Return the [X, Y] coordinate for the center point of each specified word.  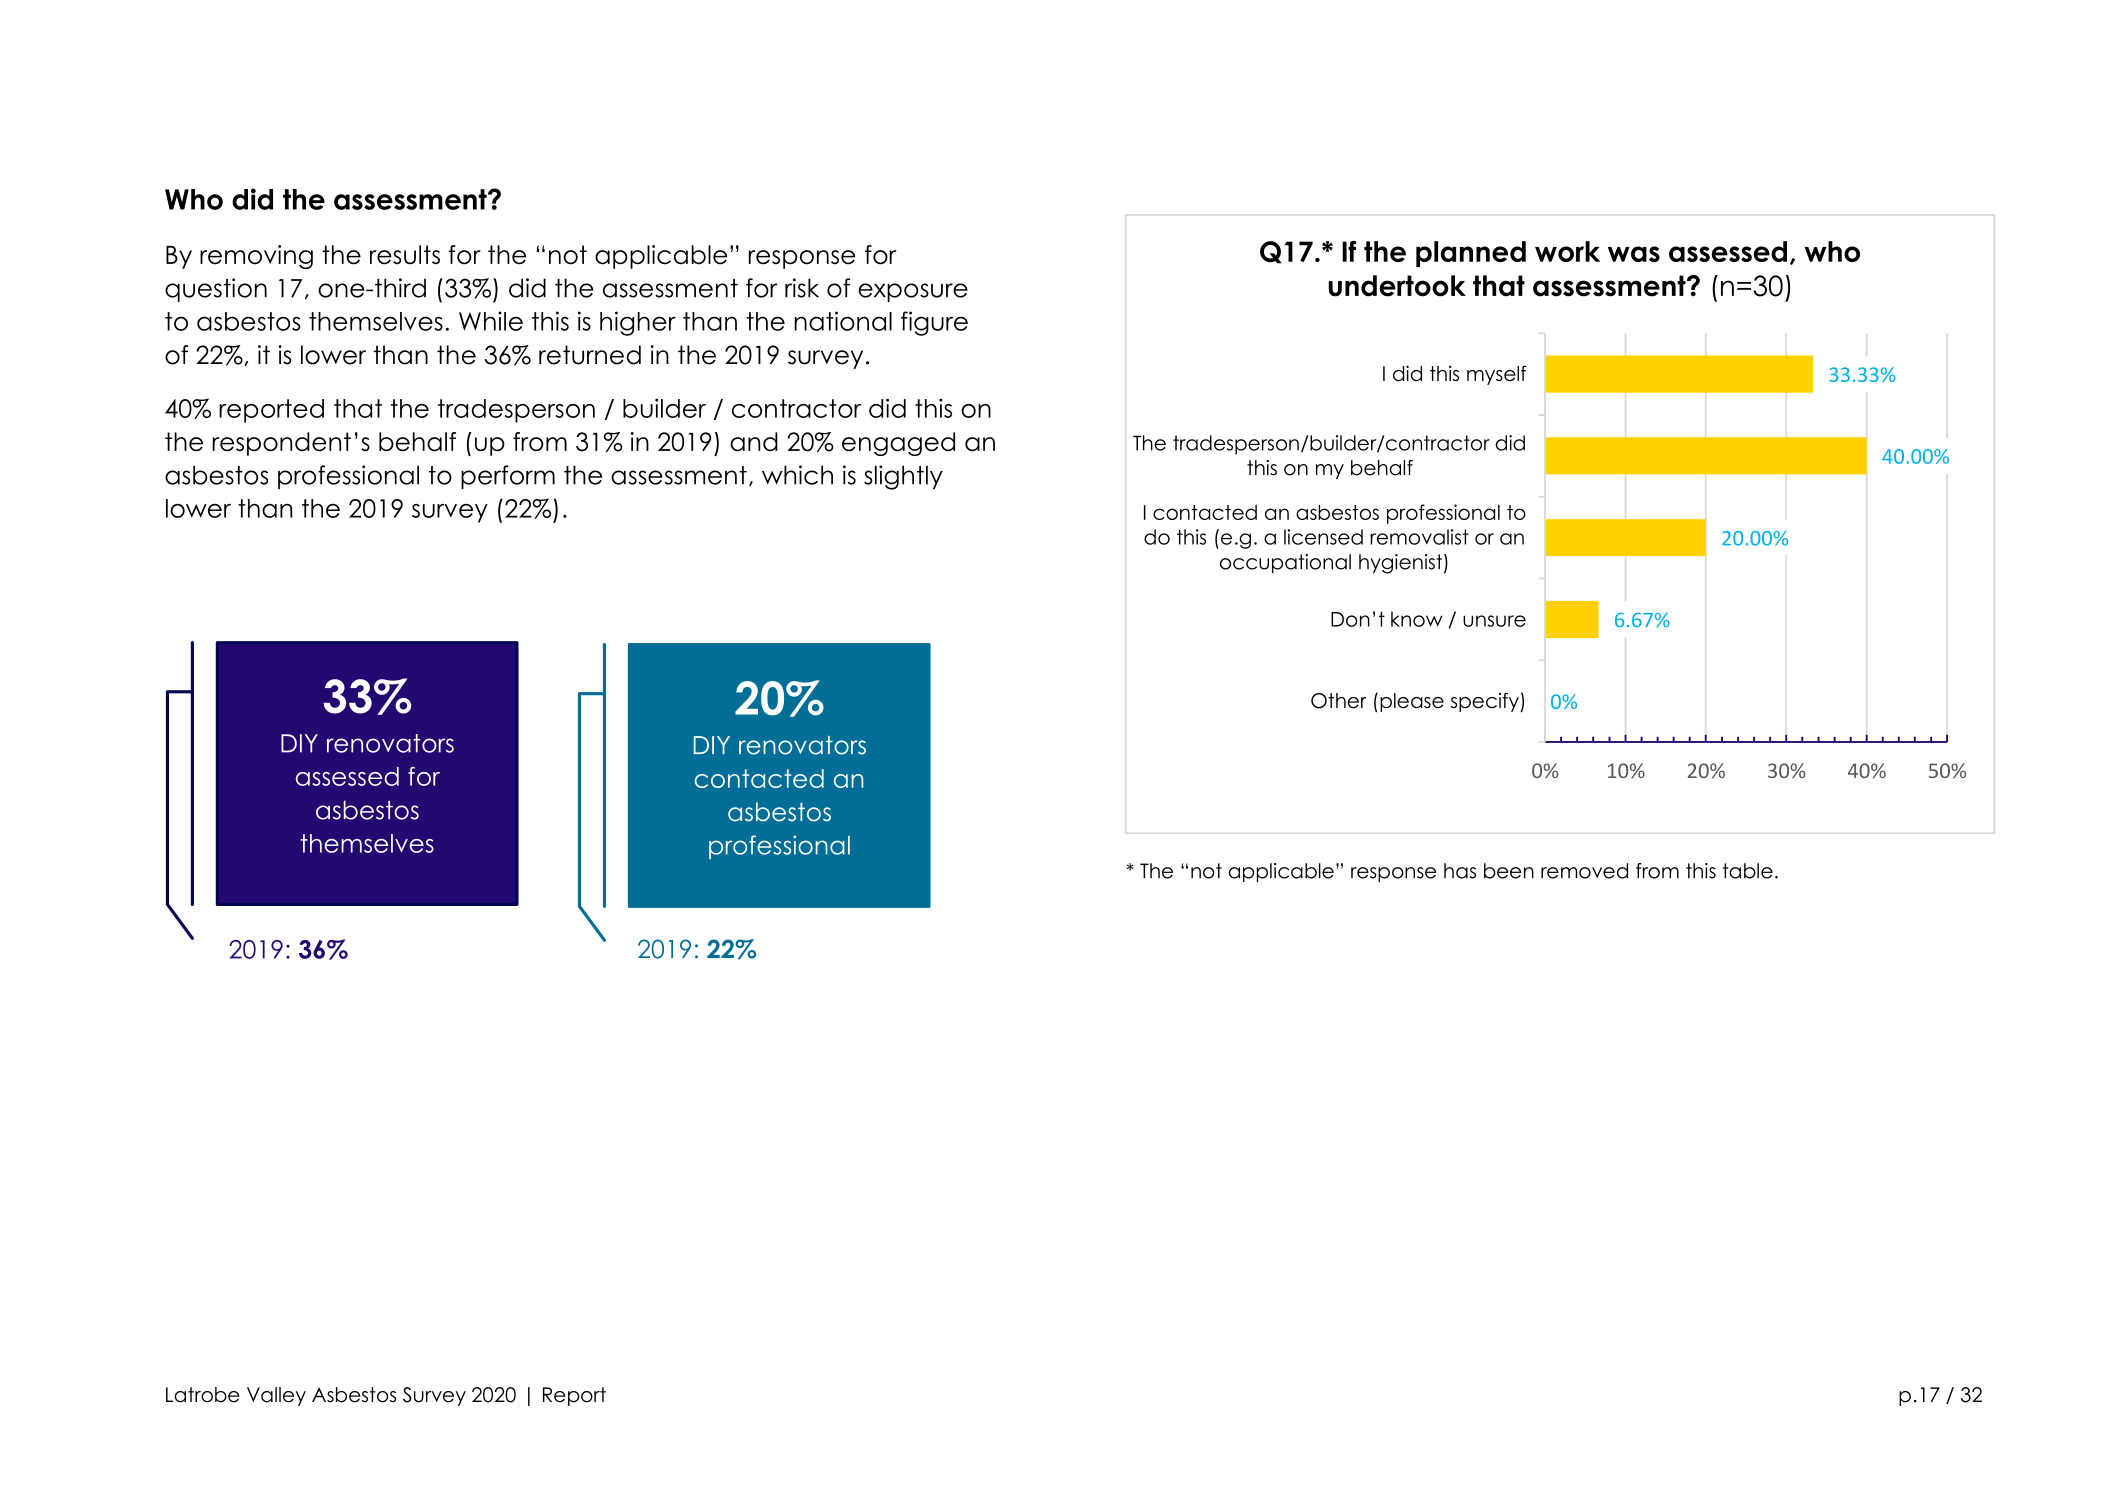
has [1460, 871]
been [1509, 871]
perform [508, 477]
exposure [913, 292]
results [405, 255]
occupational [1285, 563]
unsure [1494, 621]
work [1567, 251]
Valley [276, 1396]
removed [1584, 871]
